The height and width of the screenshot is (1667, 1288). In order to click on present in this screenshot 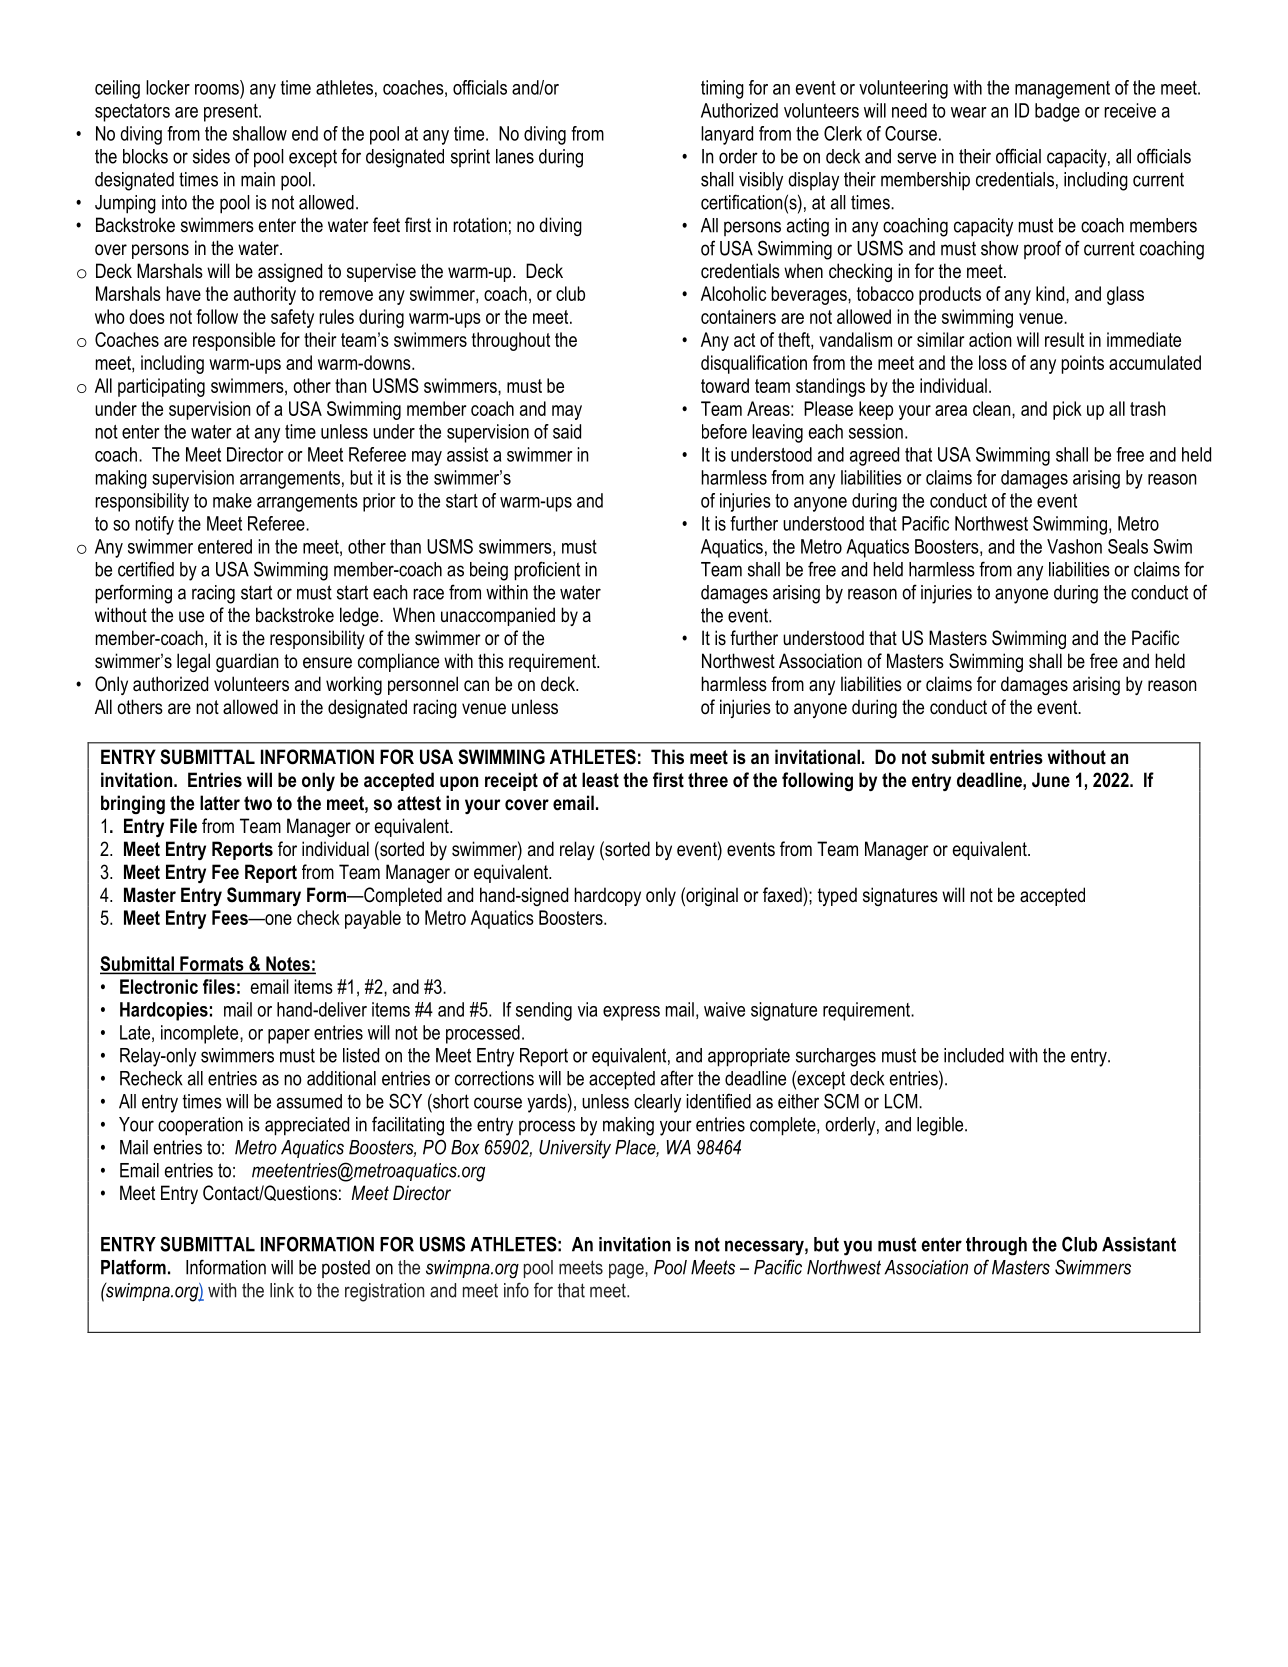, I will do `click(232, 113)`.
